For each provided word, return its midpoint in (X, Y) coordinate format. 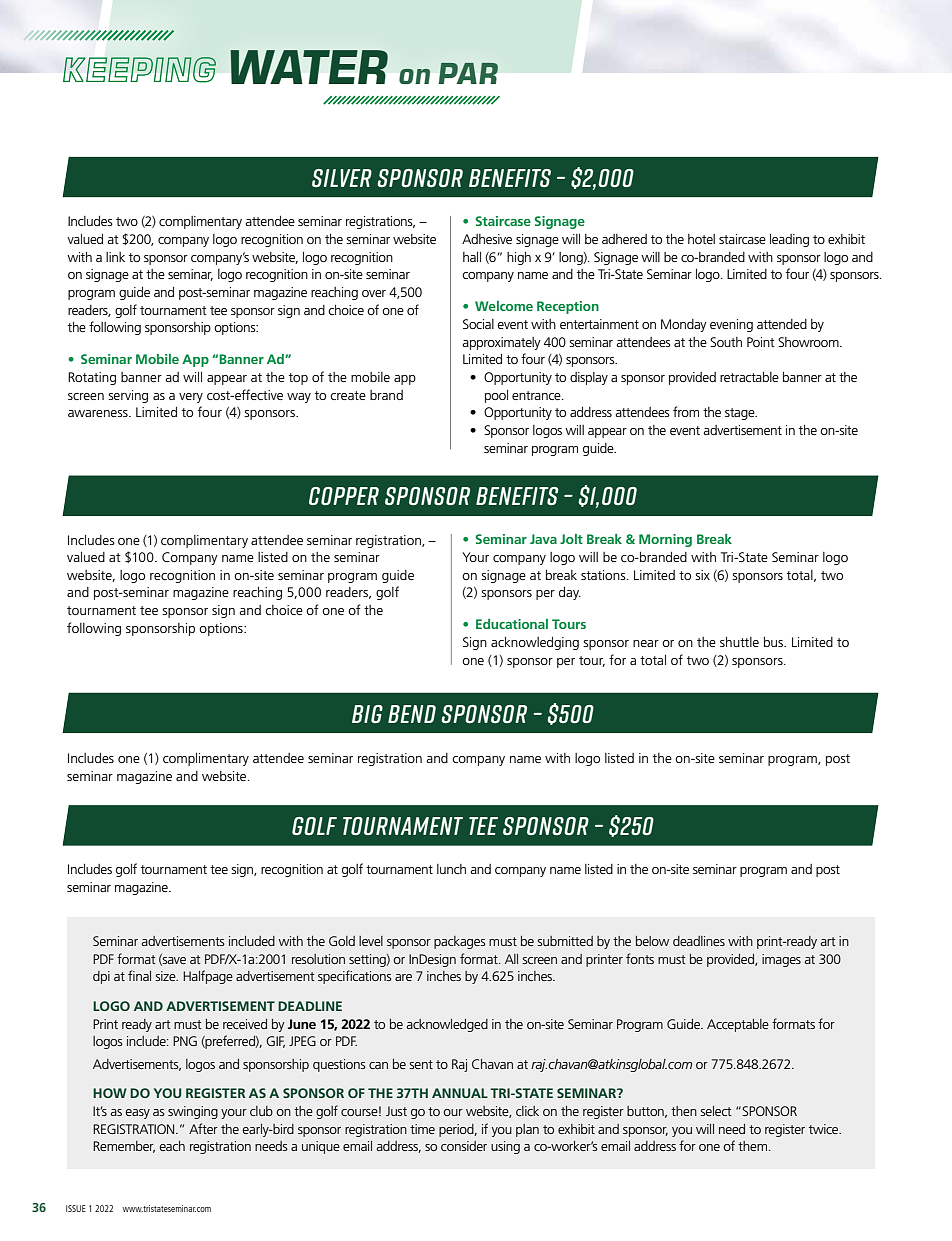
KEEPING (139, 70)
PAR (468, 73)
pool (496, 396)
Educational (512, 624)
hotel (701, 239)
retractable (749, 377)
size (166, 976)
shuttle (739, 642)
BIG (367, 714)
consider (464, 1146)
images (781, 960)
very (191, 398)
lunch (451, 869)
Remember (124, 1147)
